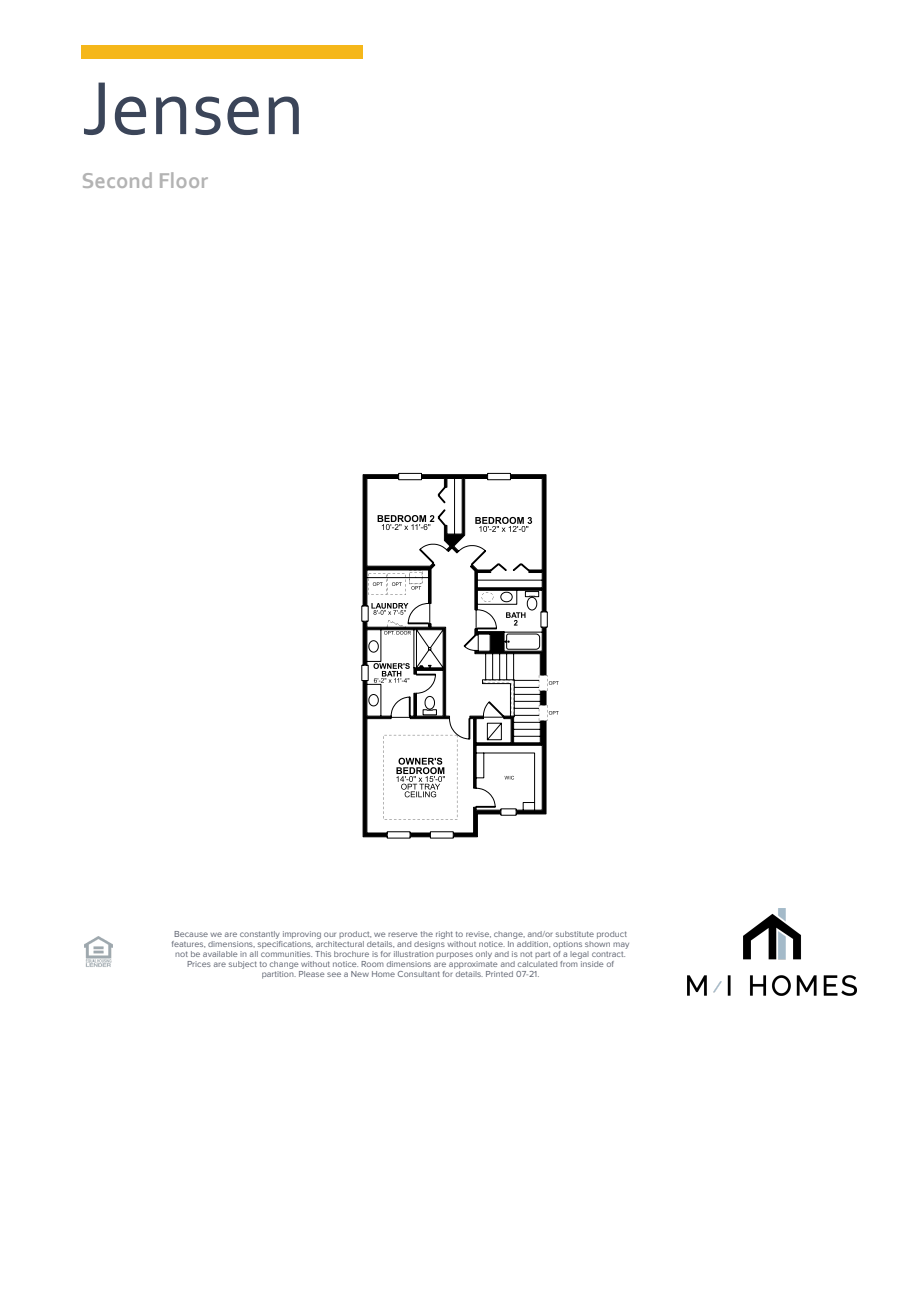 This page has width=924, height=1308. What do you see at coordinates (260, 935) in the page?
I see `constantly` at bounding box center [260, 935].
